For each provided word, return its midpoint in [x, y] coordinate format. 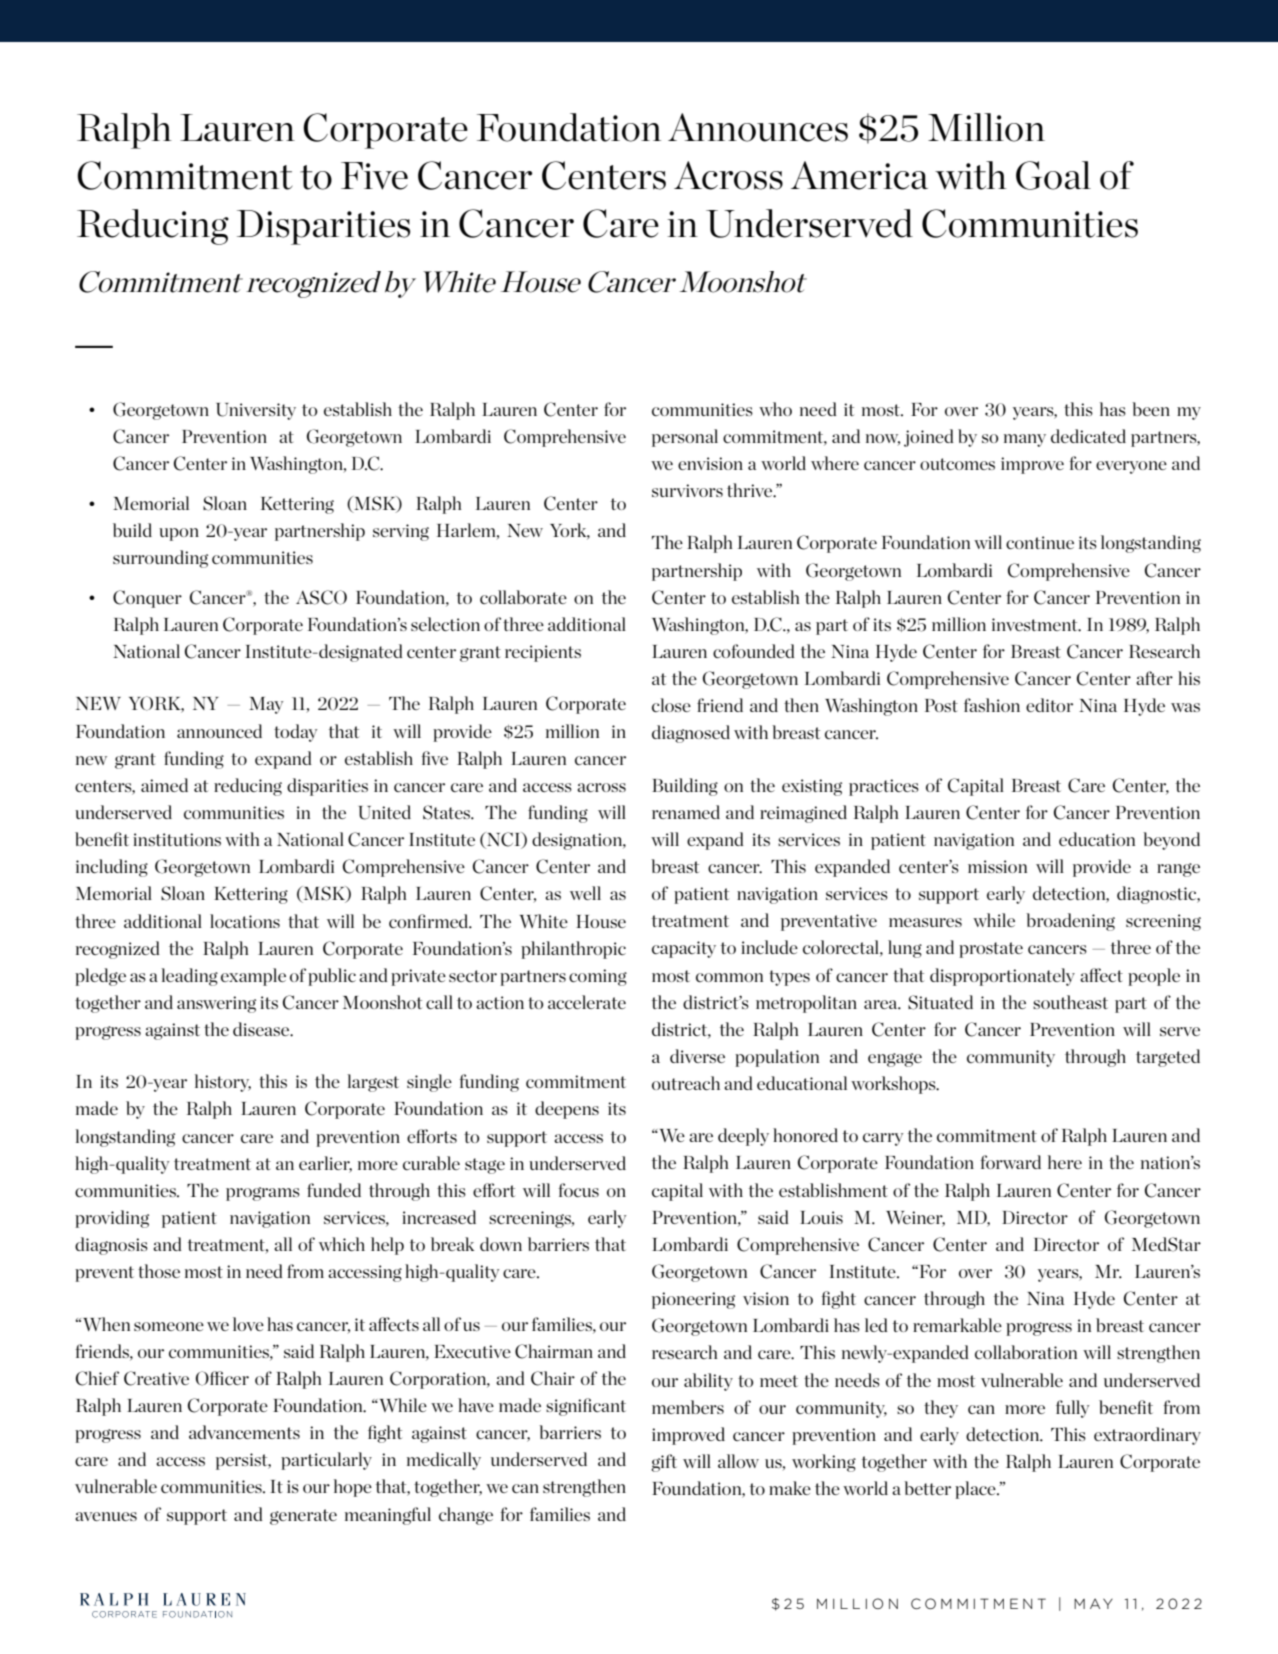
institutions [177, 839]
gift [664, 1463]
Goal [1053, 175]
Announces [758, 127]
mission [997, 866]
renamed [686, 812]
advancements [244, 1432]
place [976, 1490]
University [256, 411]
